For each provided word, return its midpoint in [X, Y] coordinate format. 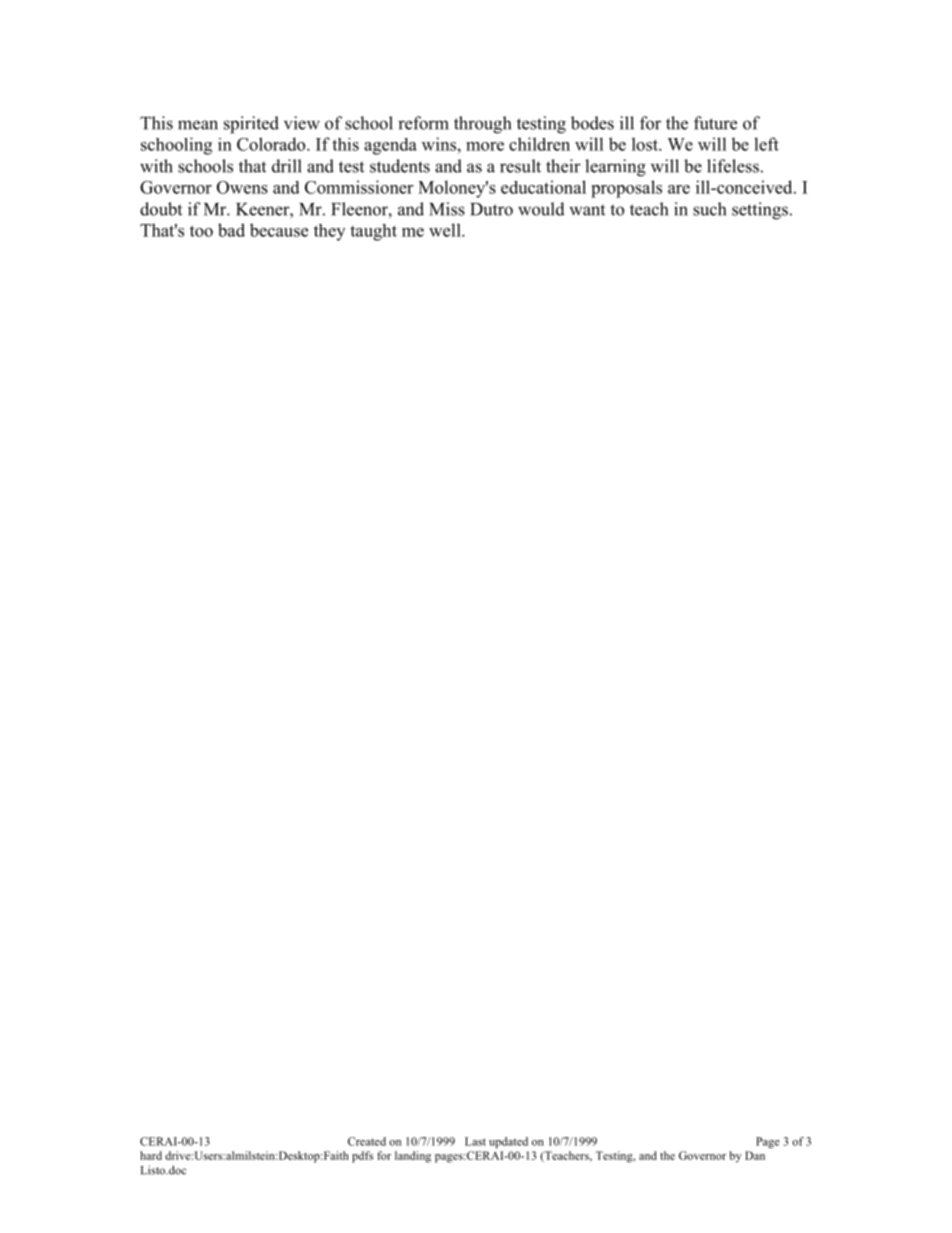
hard [151, 1155]
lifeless [733, 166]
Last [475, 1141]
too [201, 231]
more [485, 146]
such [709, 209]
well [446, 230]
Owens [242, 187]
